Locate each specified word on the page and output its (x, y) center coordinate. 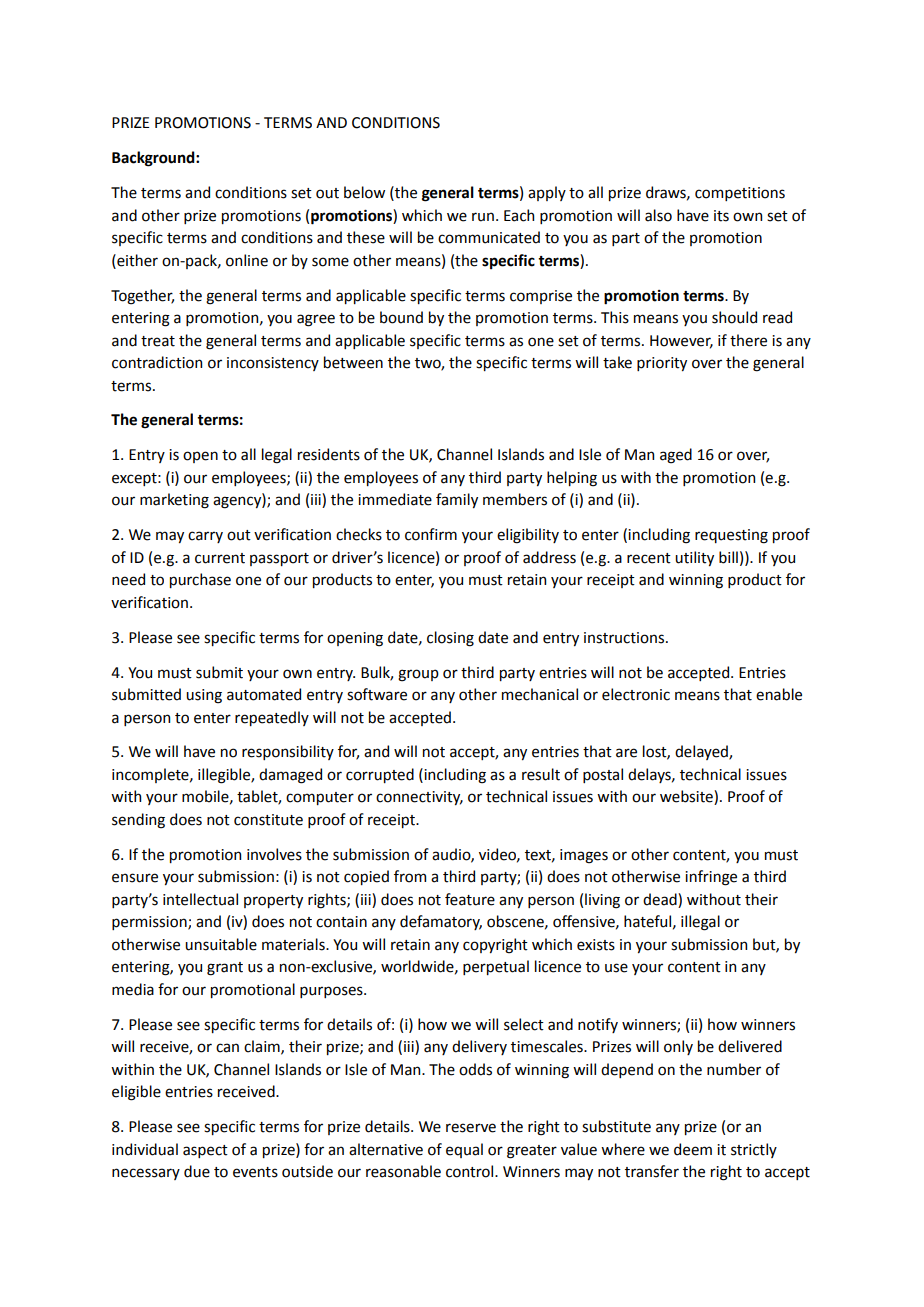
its (721, 216)
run (483, 217)
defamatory (441, 922)
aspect (205, 1151)
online (247, 260)
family (457, 500)
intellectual (200, 899)
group (418, 675)
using (204, 696)
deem (693, 1149)
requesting (731, 536)
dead (661, 899)
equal (464, 1150)
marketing (174, 501)
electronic (636, 694)
